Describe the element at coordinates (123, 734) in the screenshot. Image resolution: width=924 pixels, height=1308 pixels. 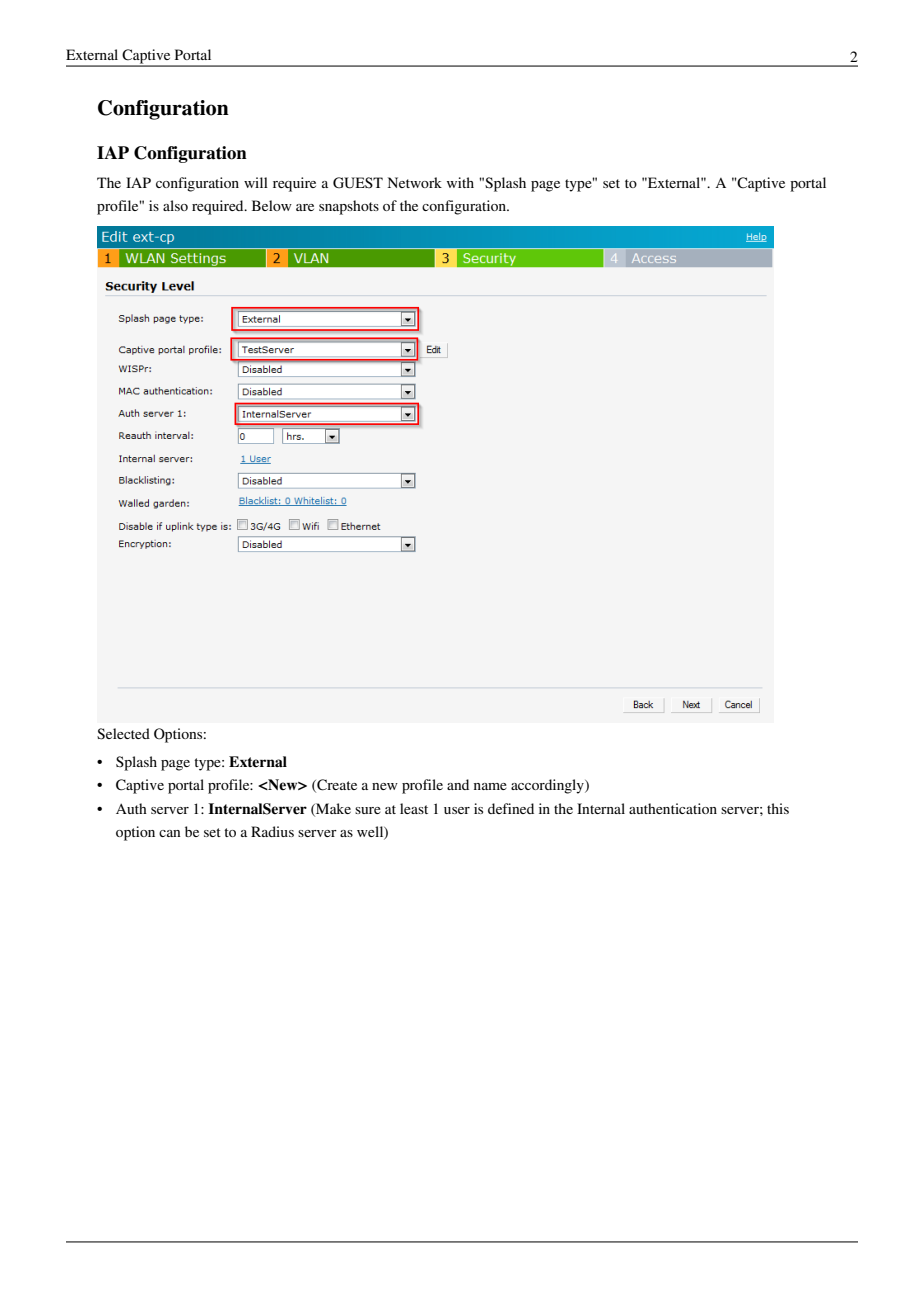
I see `Selected` at that location.
